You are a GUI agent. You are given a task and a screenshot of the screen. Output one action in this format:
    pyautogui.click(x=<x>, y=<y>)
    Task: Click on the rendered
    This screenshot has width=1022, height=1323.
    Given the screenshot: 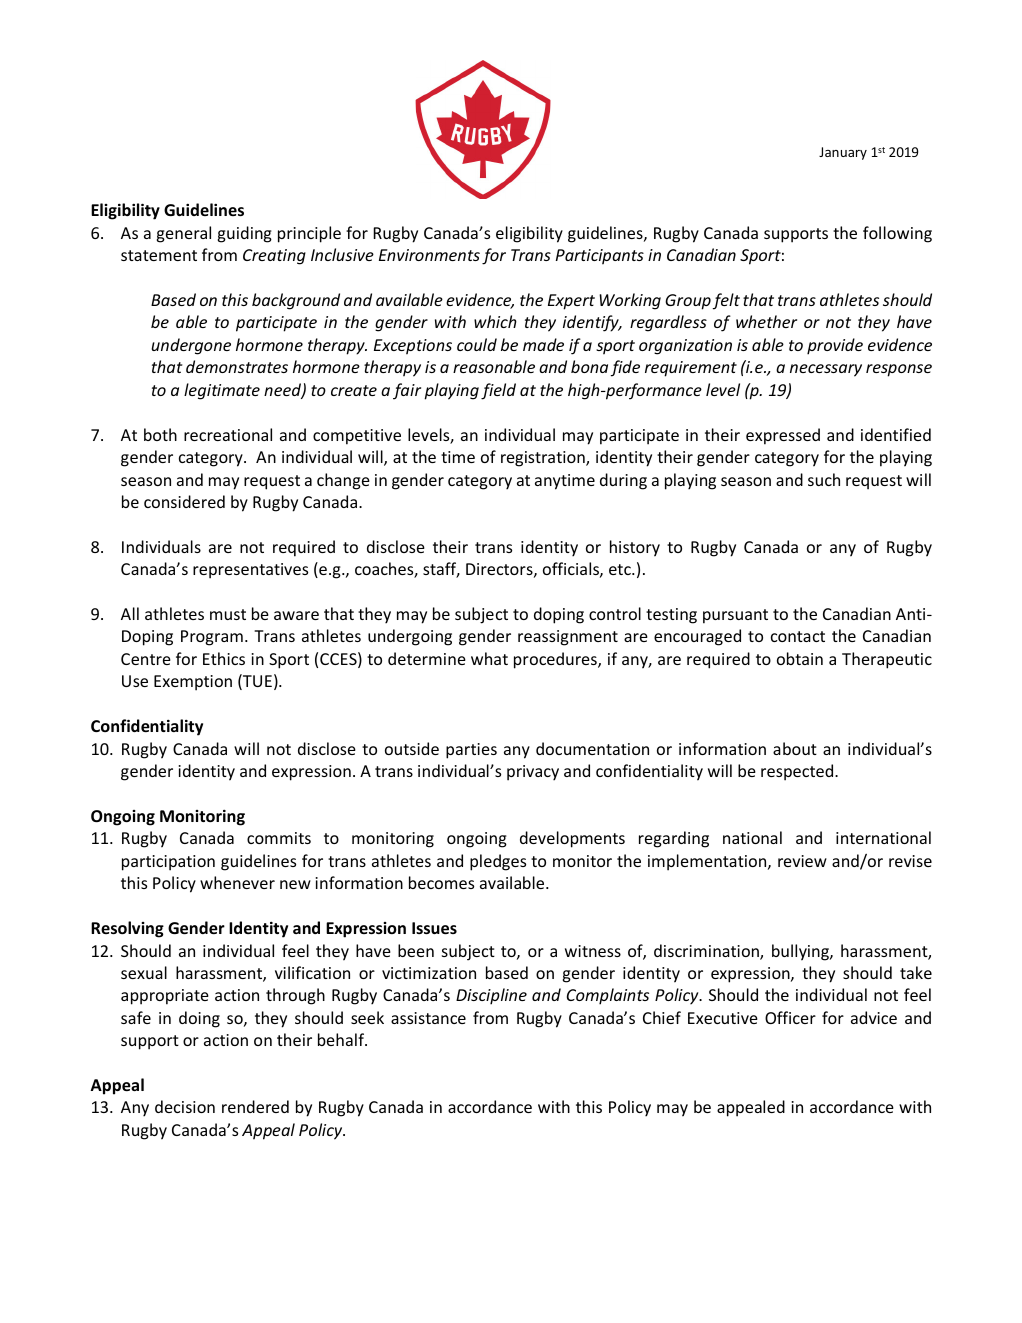 What is the action you would take?
    pyautogui.click(x=255, y=1106)
